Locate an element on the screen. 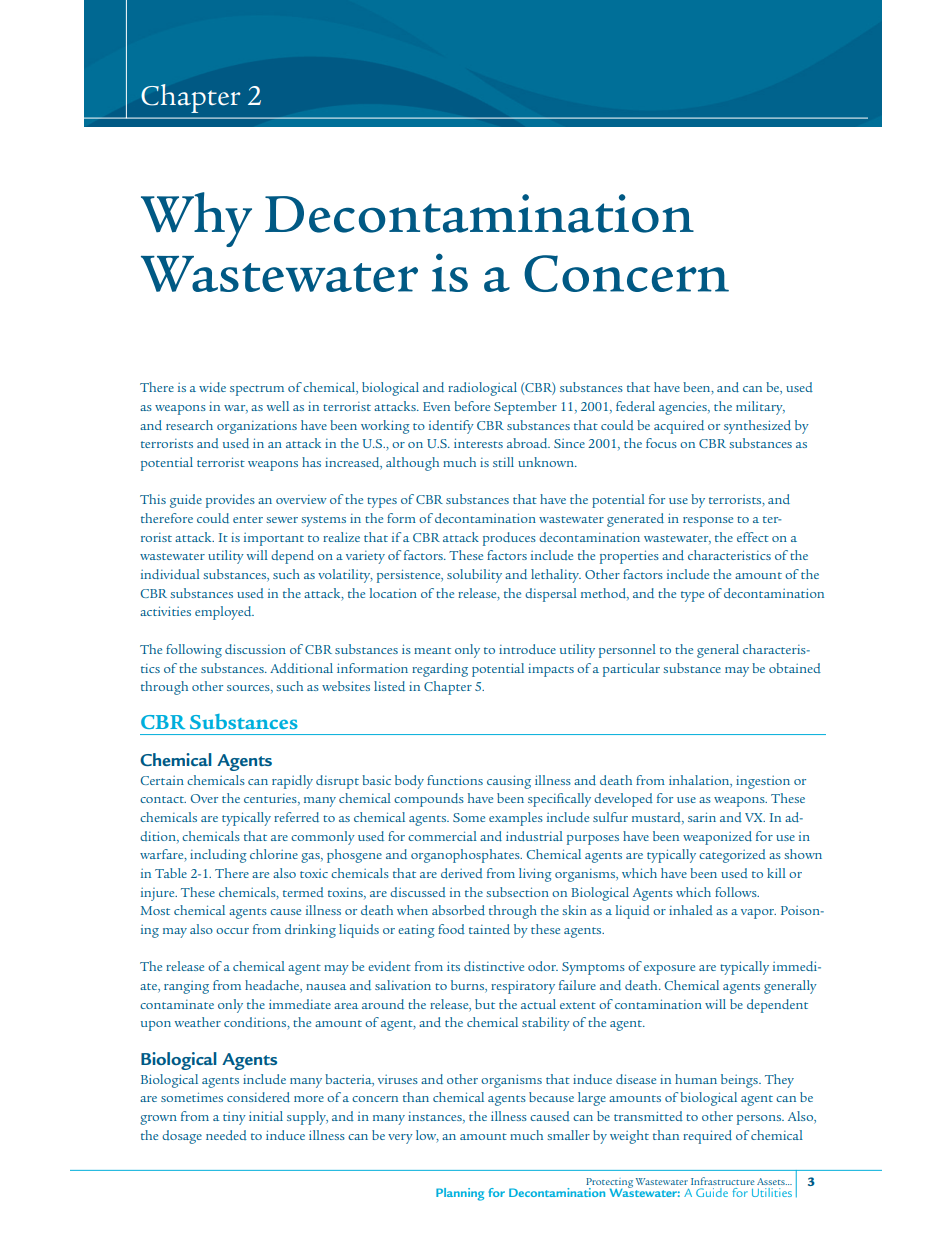 This screenshot has width=952, height=1233. needed is located at coordinates (226, 1135).
